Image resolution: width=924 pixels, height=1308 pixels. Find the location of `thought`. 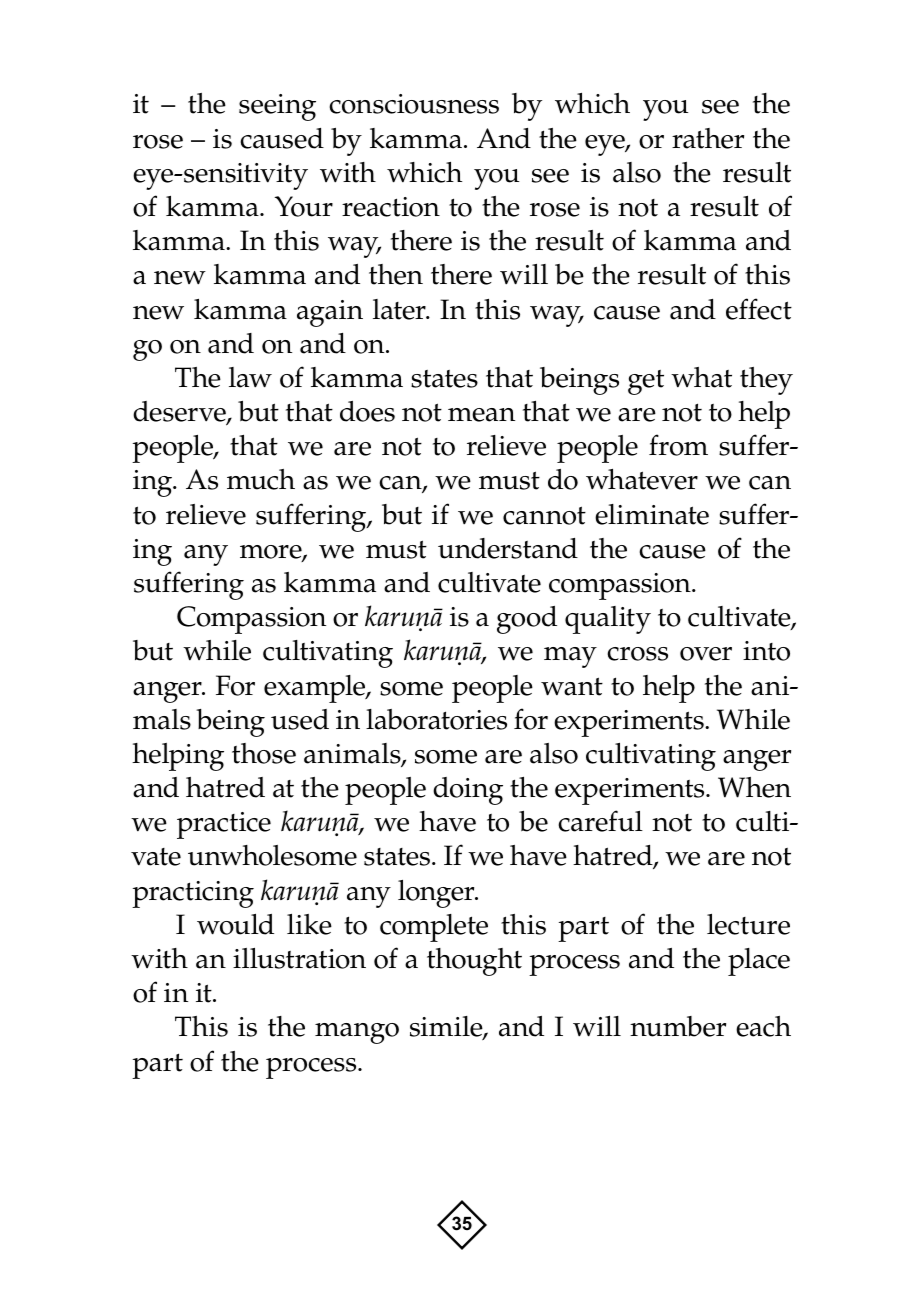

thought is located at coordinates (474, 962).
